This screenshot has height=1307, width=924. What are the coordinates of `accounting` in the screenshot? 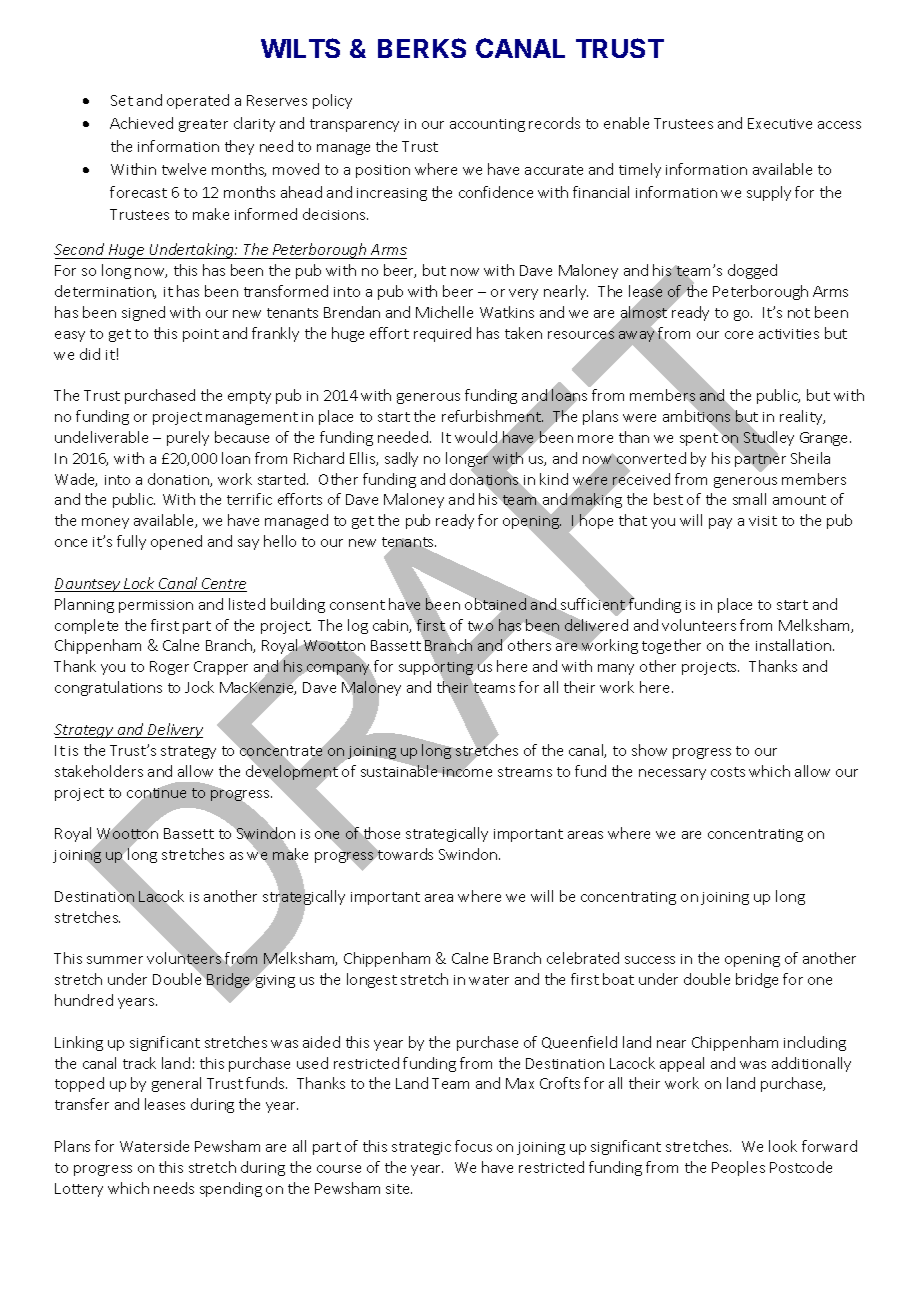 It's located at (487, 125).
